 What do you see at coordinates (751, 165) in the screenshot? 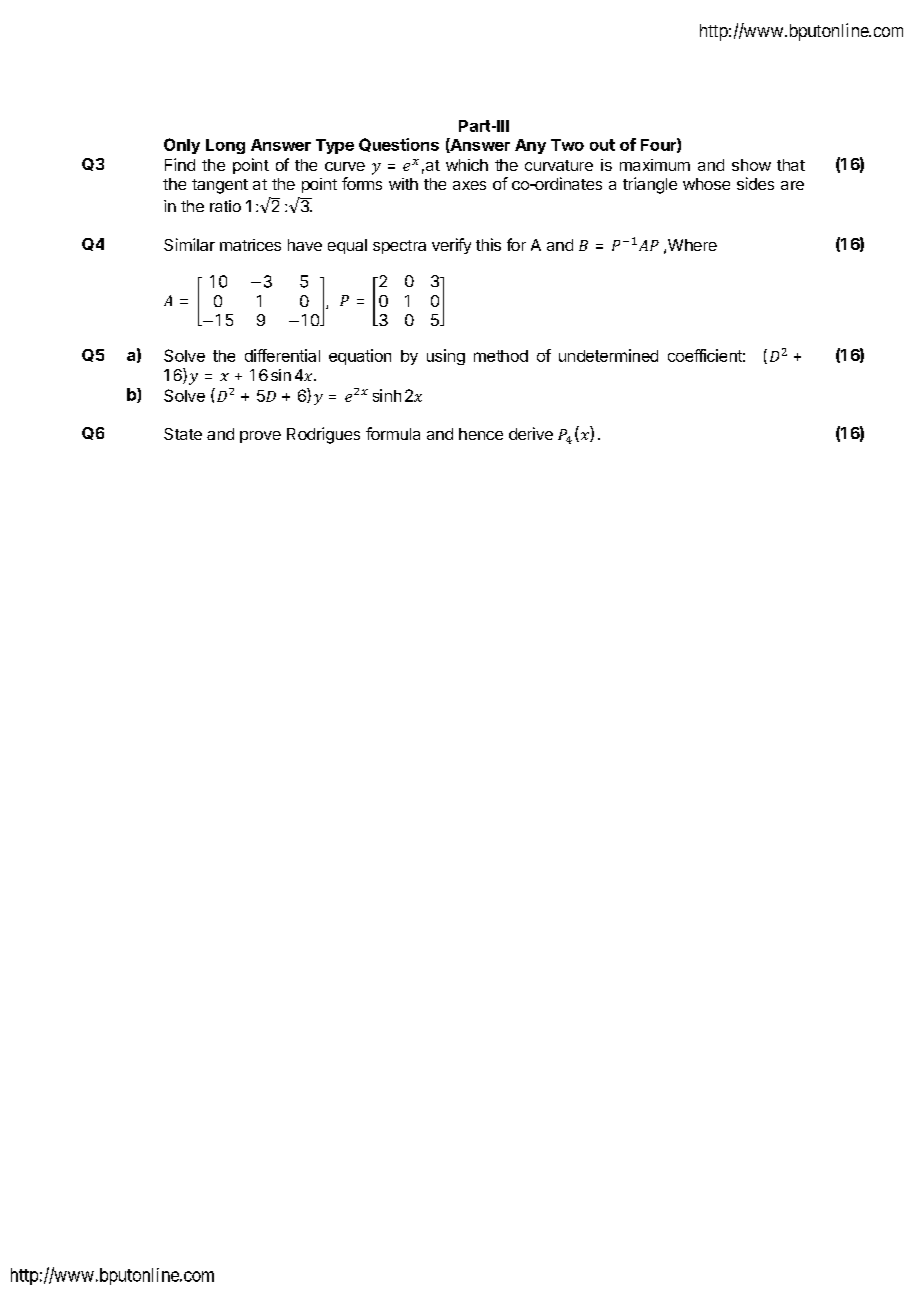
I see `show` at bounding box center [751, 165].
